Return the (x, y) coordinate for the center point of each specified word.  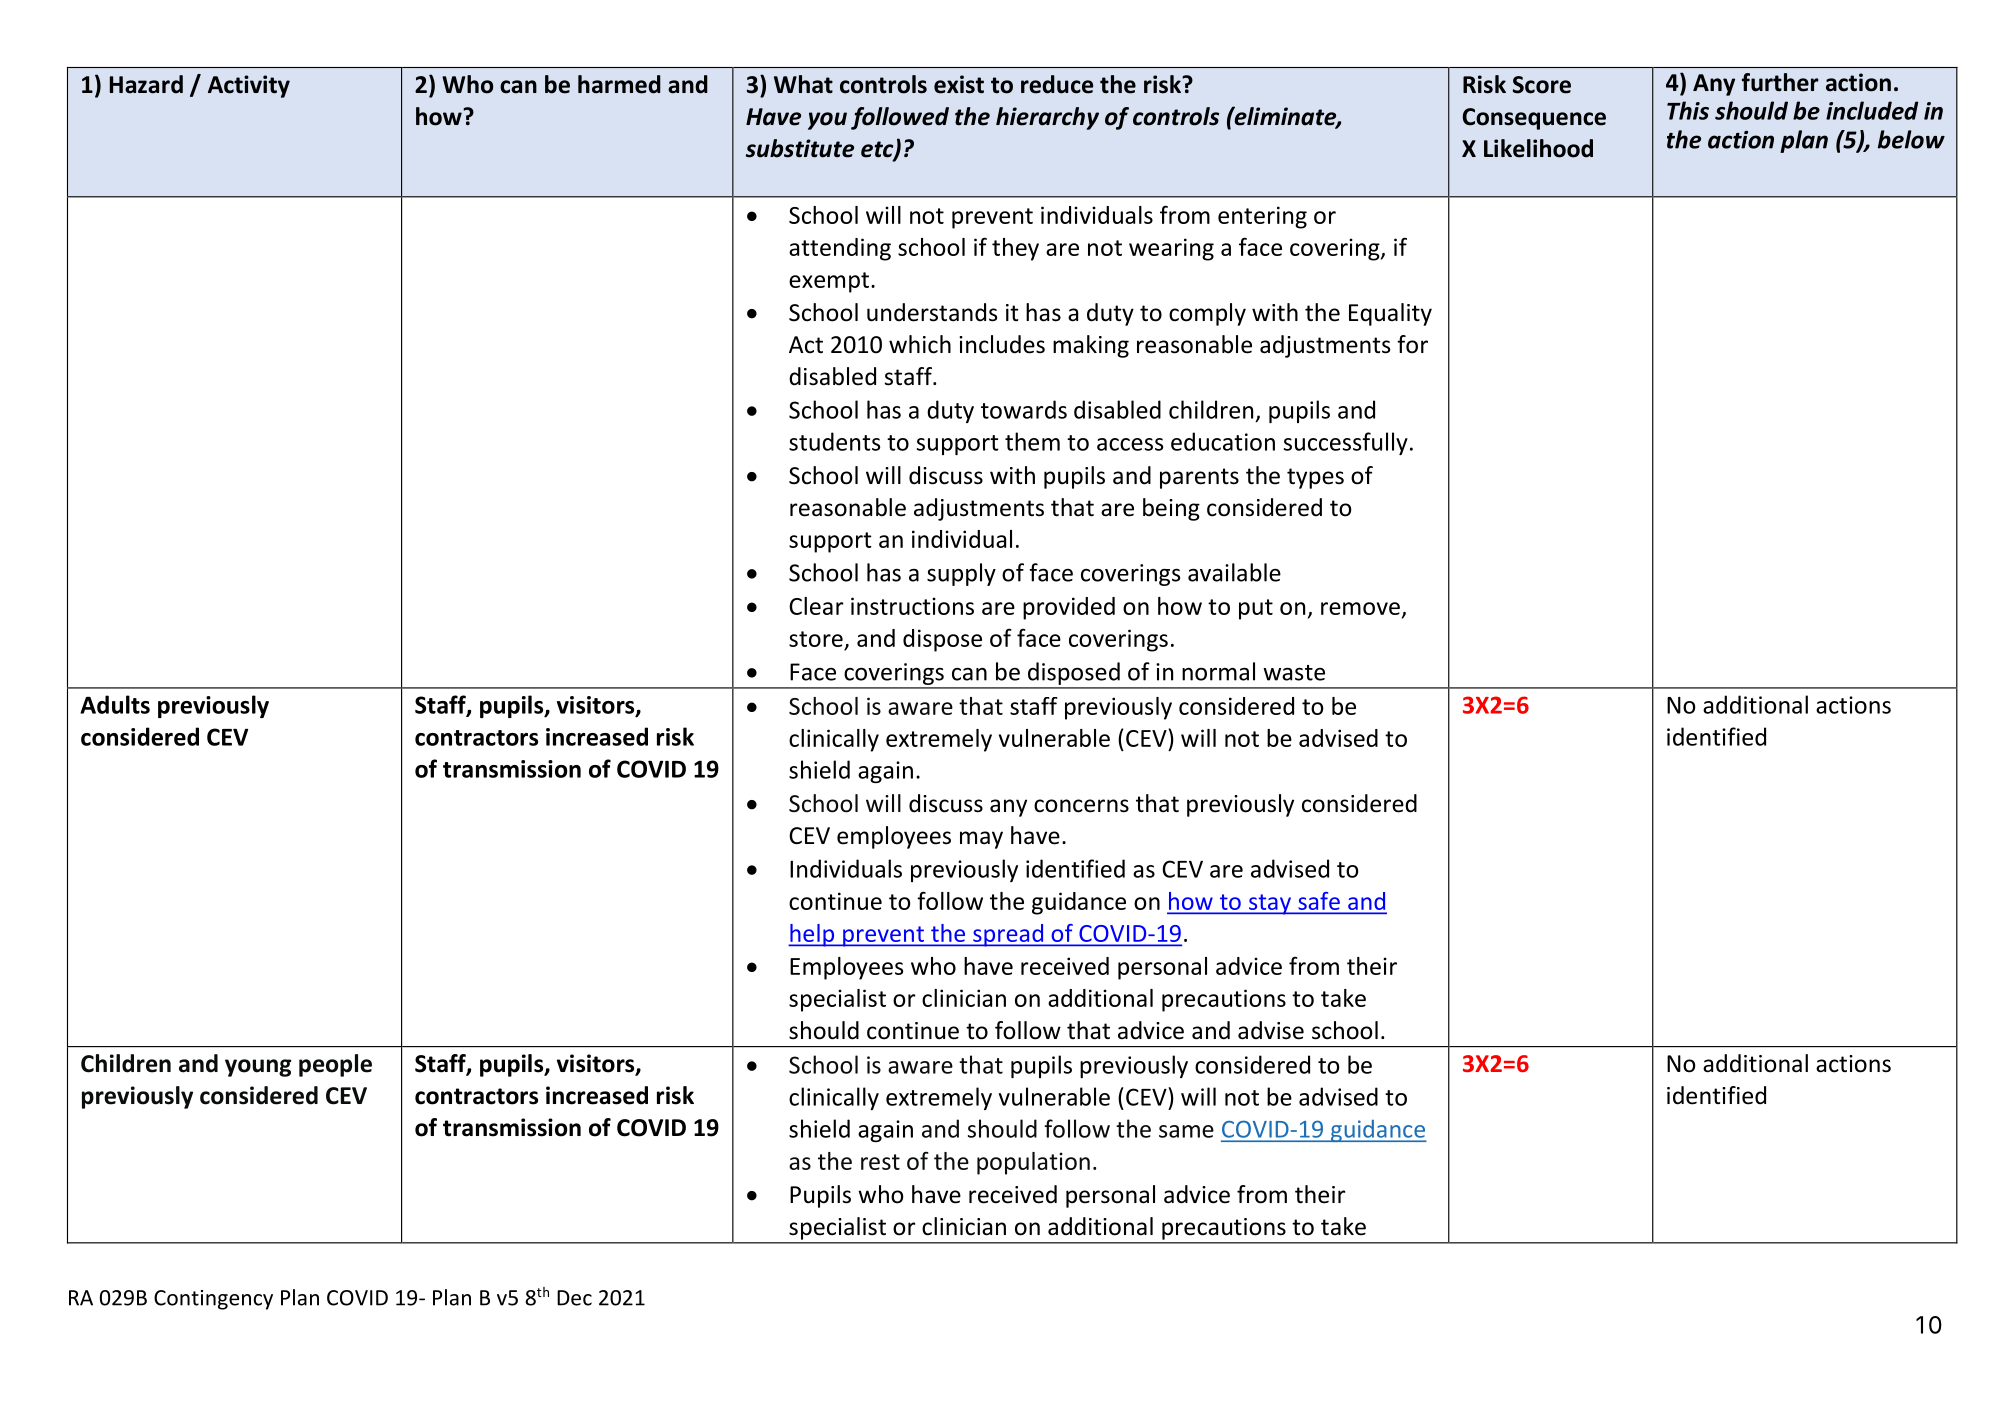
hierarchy (1047, 118)
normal (1218, 671)
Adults (115, 704)
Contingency (213, 1300)
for (1412, 344)
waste (1294, 673)
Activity (249, 86)
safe (1319, 901)
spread (1008, 935)
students (834, 441)
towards (1024, 409)
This (1688, 110)
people (335, 1065)
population (1033, 1163)
